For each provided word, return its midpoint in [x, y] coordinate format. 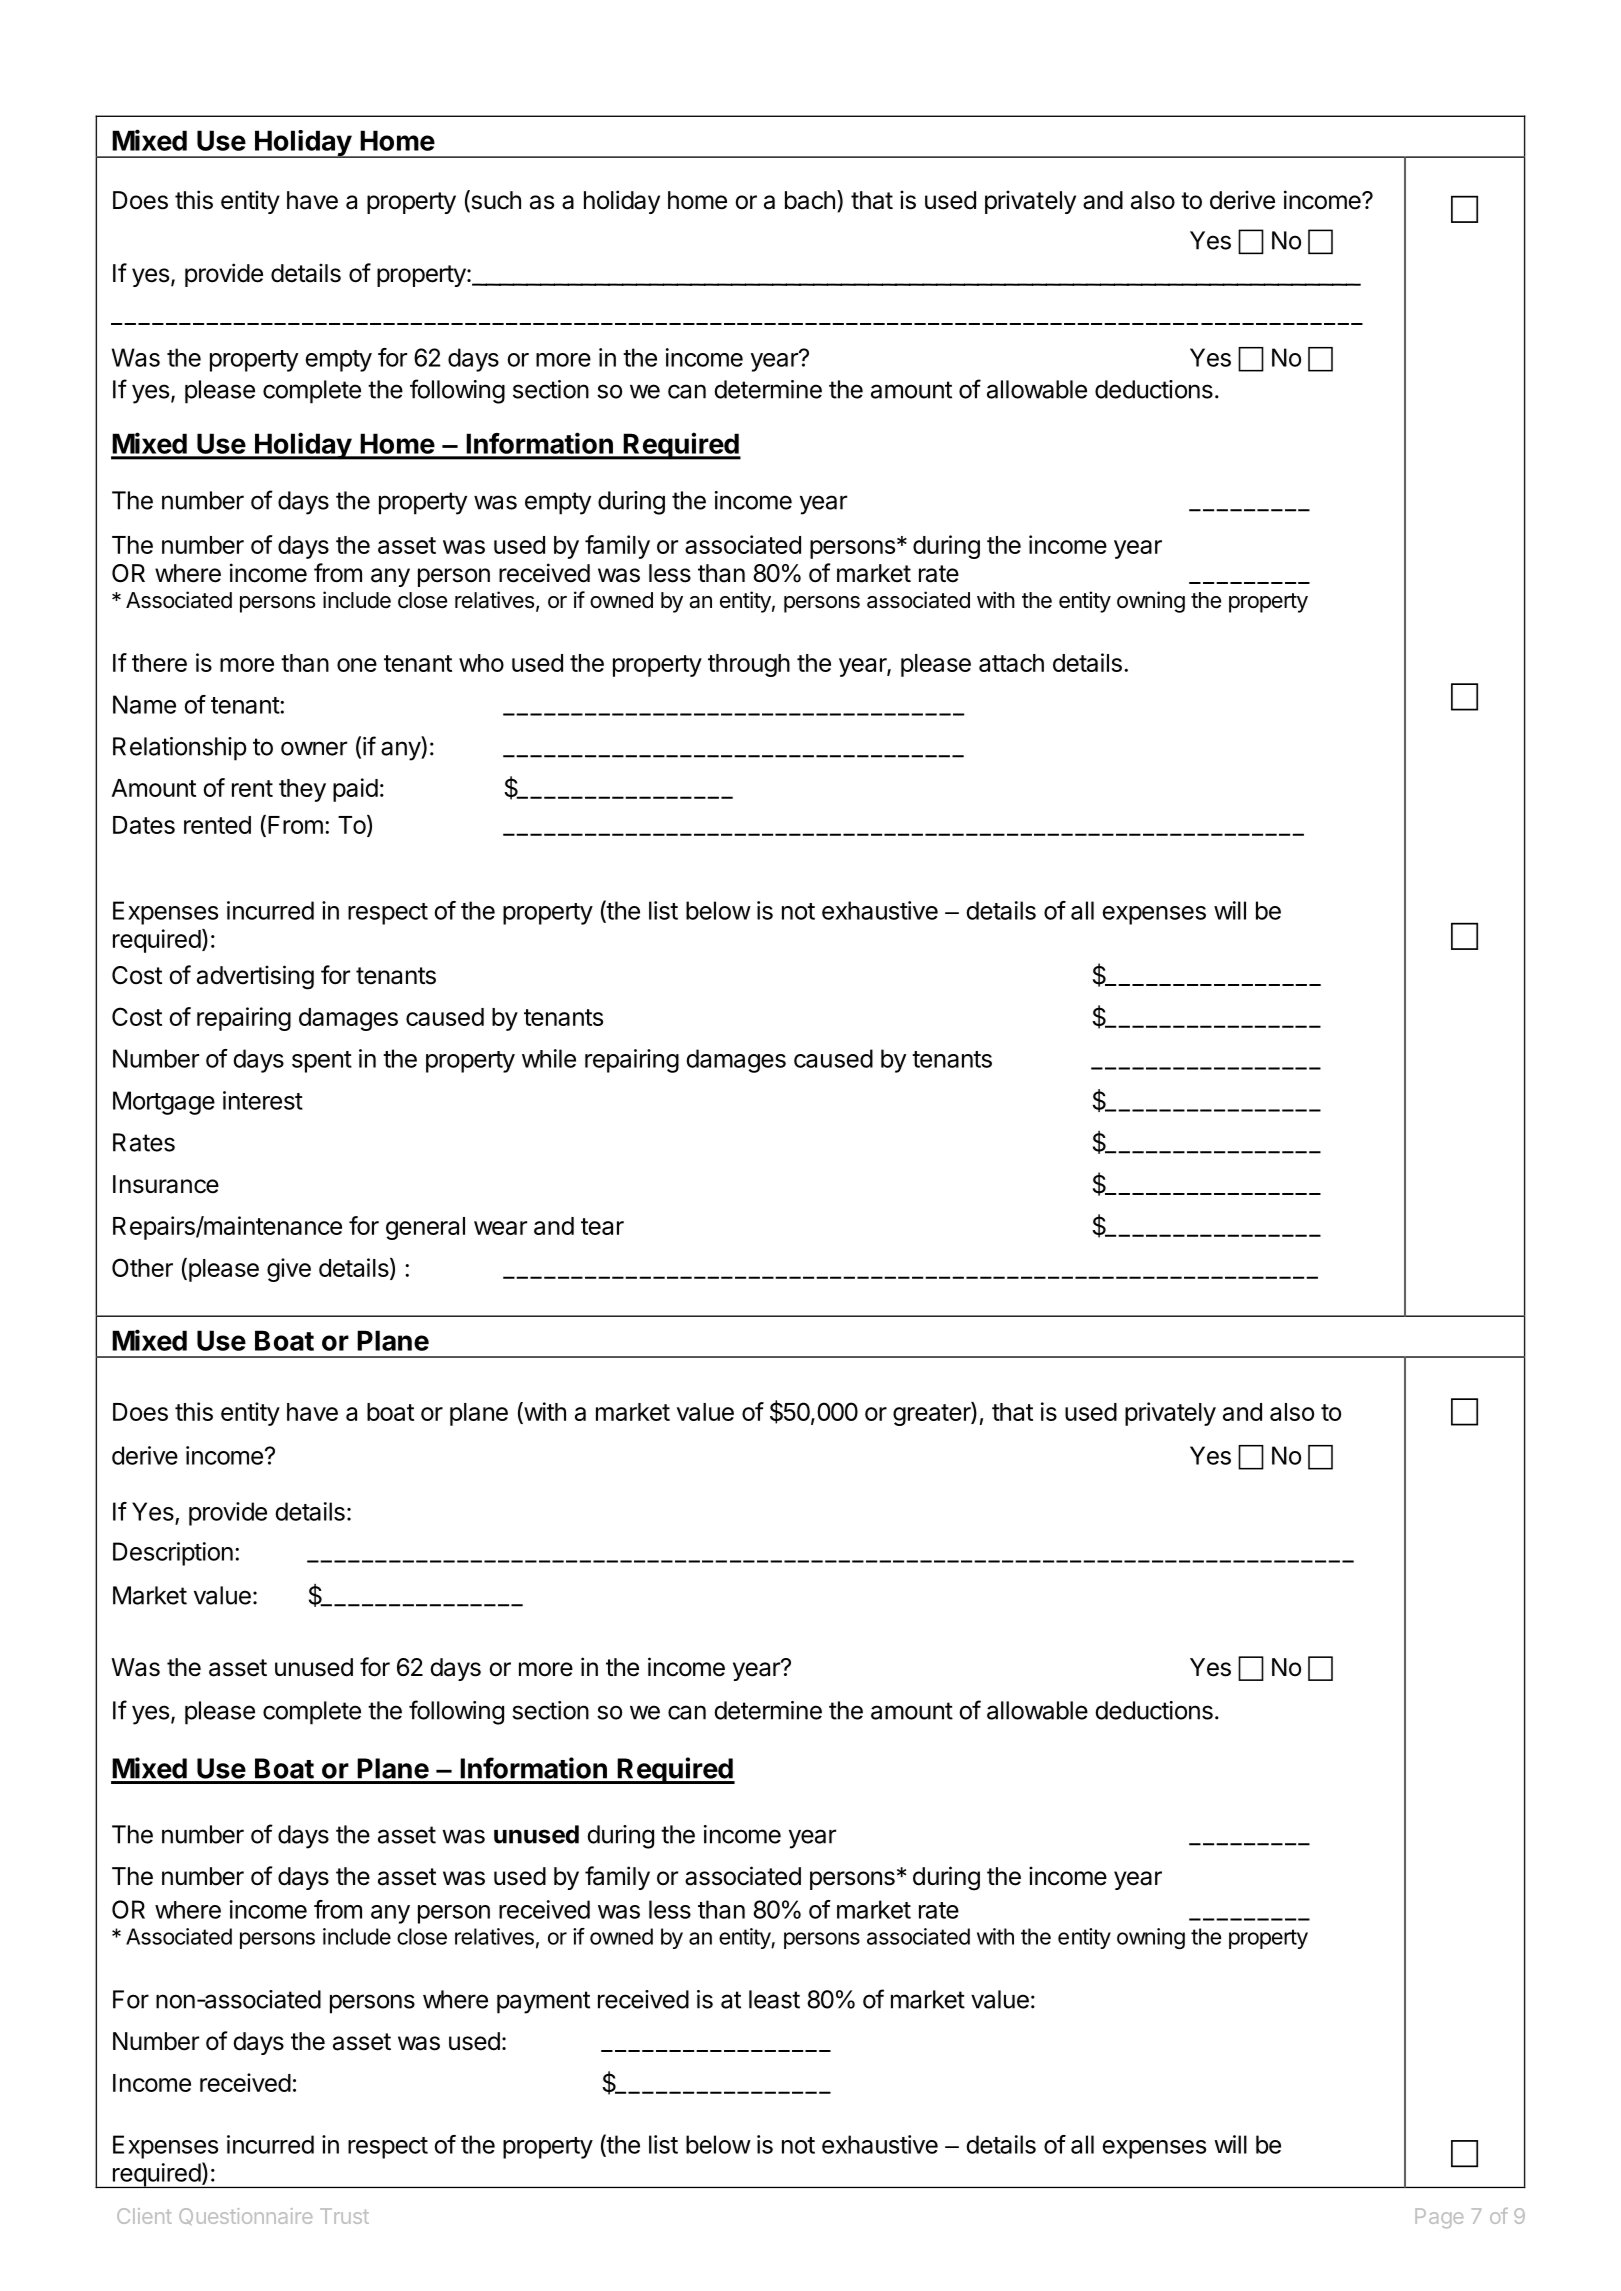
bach [810, 200]
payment [543, 2002]
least [774, 1999]
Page [1439, 2218]
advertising [255, 977]
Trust [344, 2216]
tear [602, 1226]
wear [500, 1228]
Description [173, 1554]
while [549, 1058]
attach [1011, 663]
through [749, 665]
